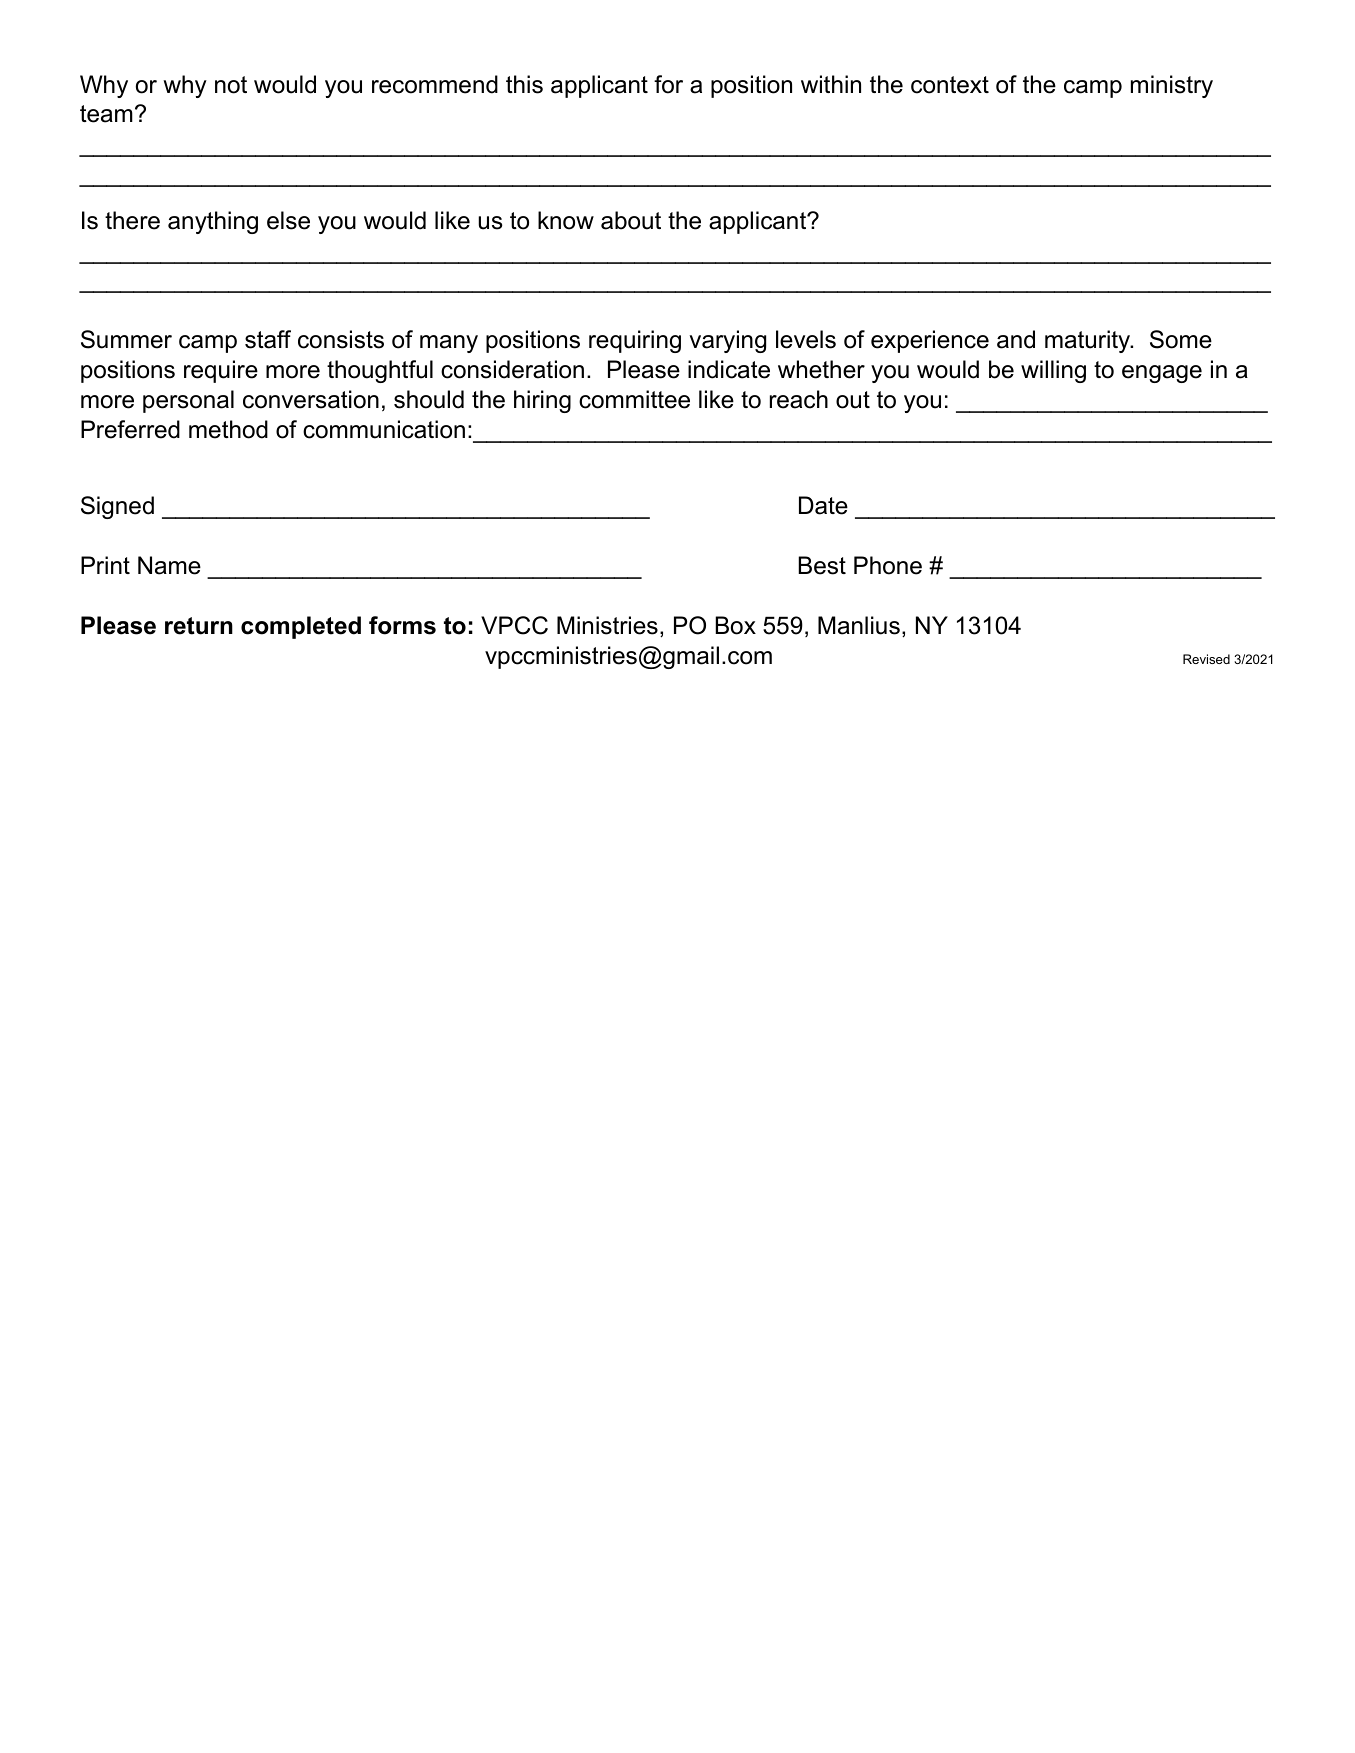 The height and width of the document is (1753, 1355). I want to click on Phone, so click(888, 565).
